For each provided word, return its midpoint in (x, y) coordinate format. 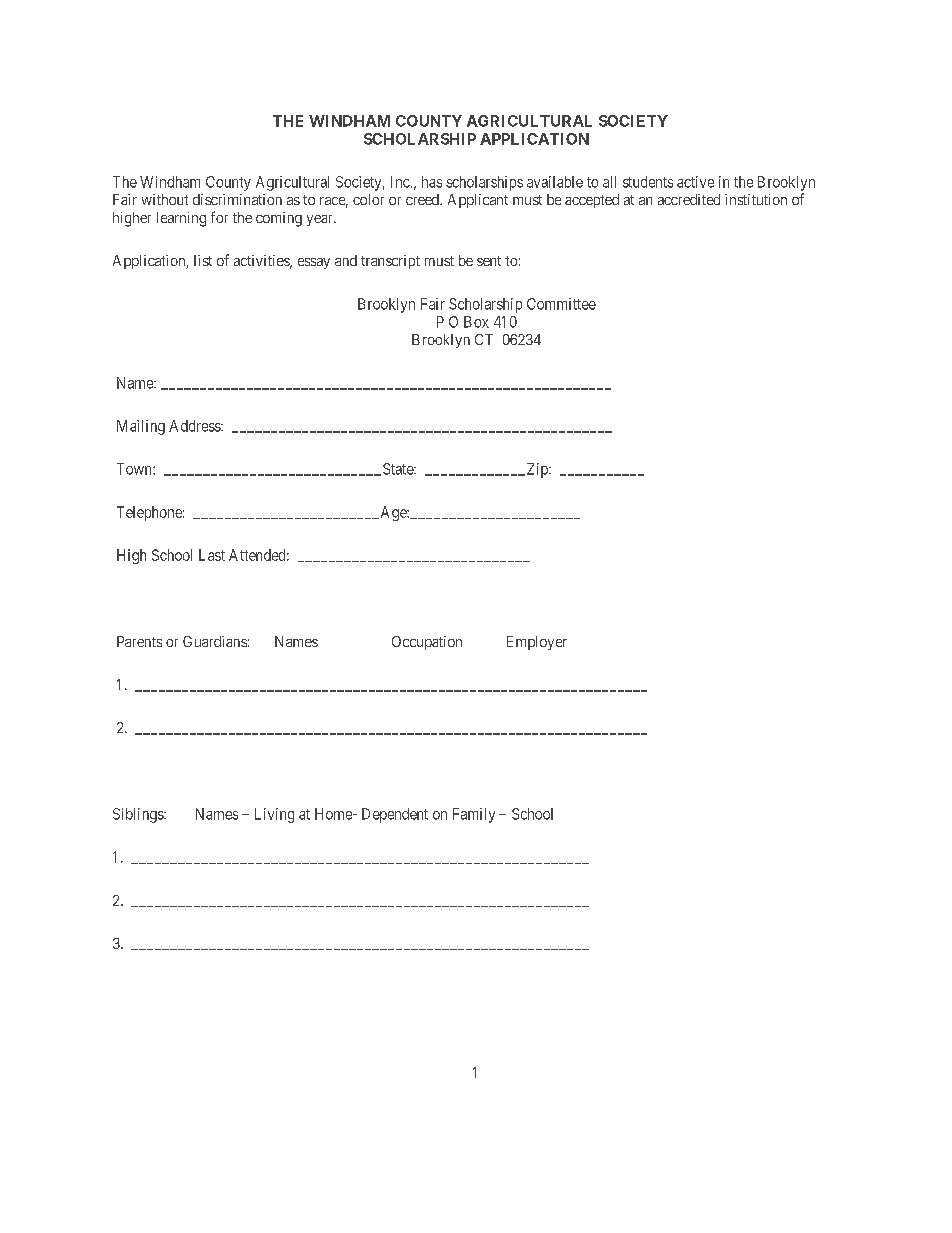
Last (212, 555)
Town (135, 469)
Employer (537, 643)
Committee (561, 304)
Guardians (215, 641)
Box (476, 322)
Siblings (139, 815)
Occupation (427, 643)
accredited (689, 199)
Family (474, 815)
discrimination (237, 199)
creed (423, 199)
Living (274, 815)
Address (195, 426)
